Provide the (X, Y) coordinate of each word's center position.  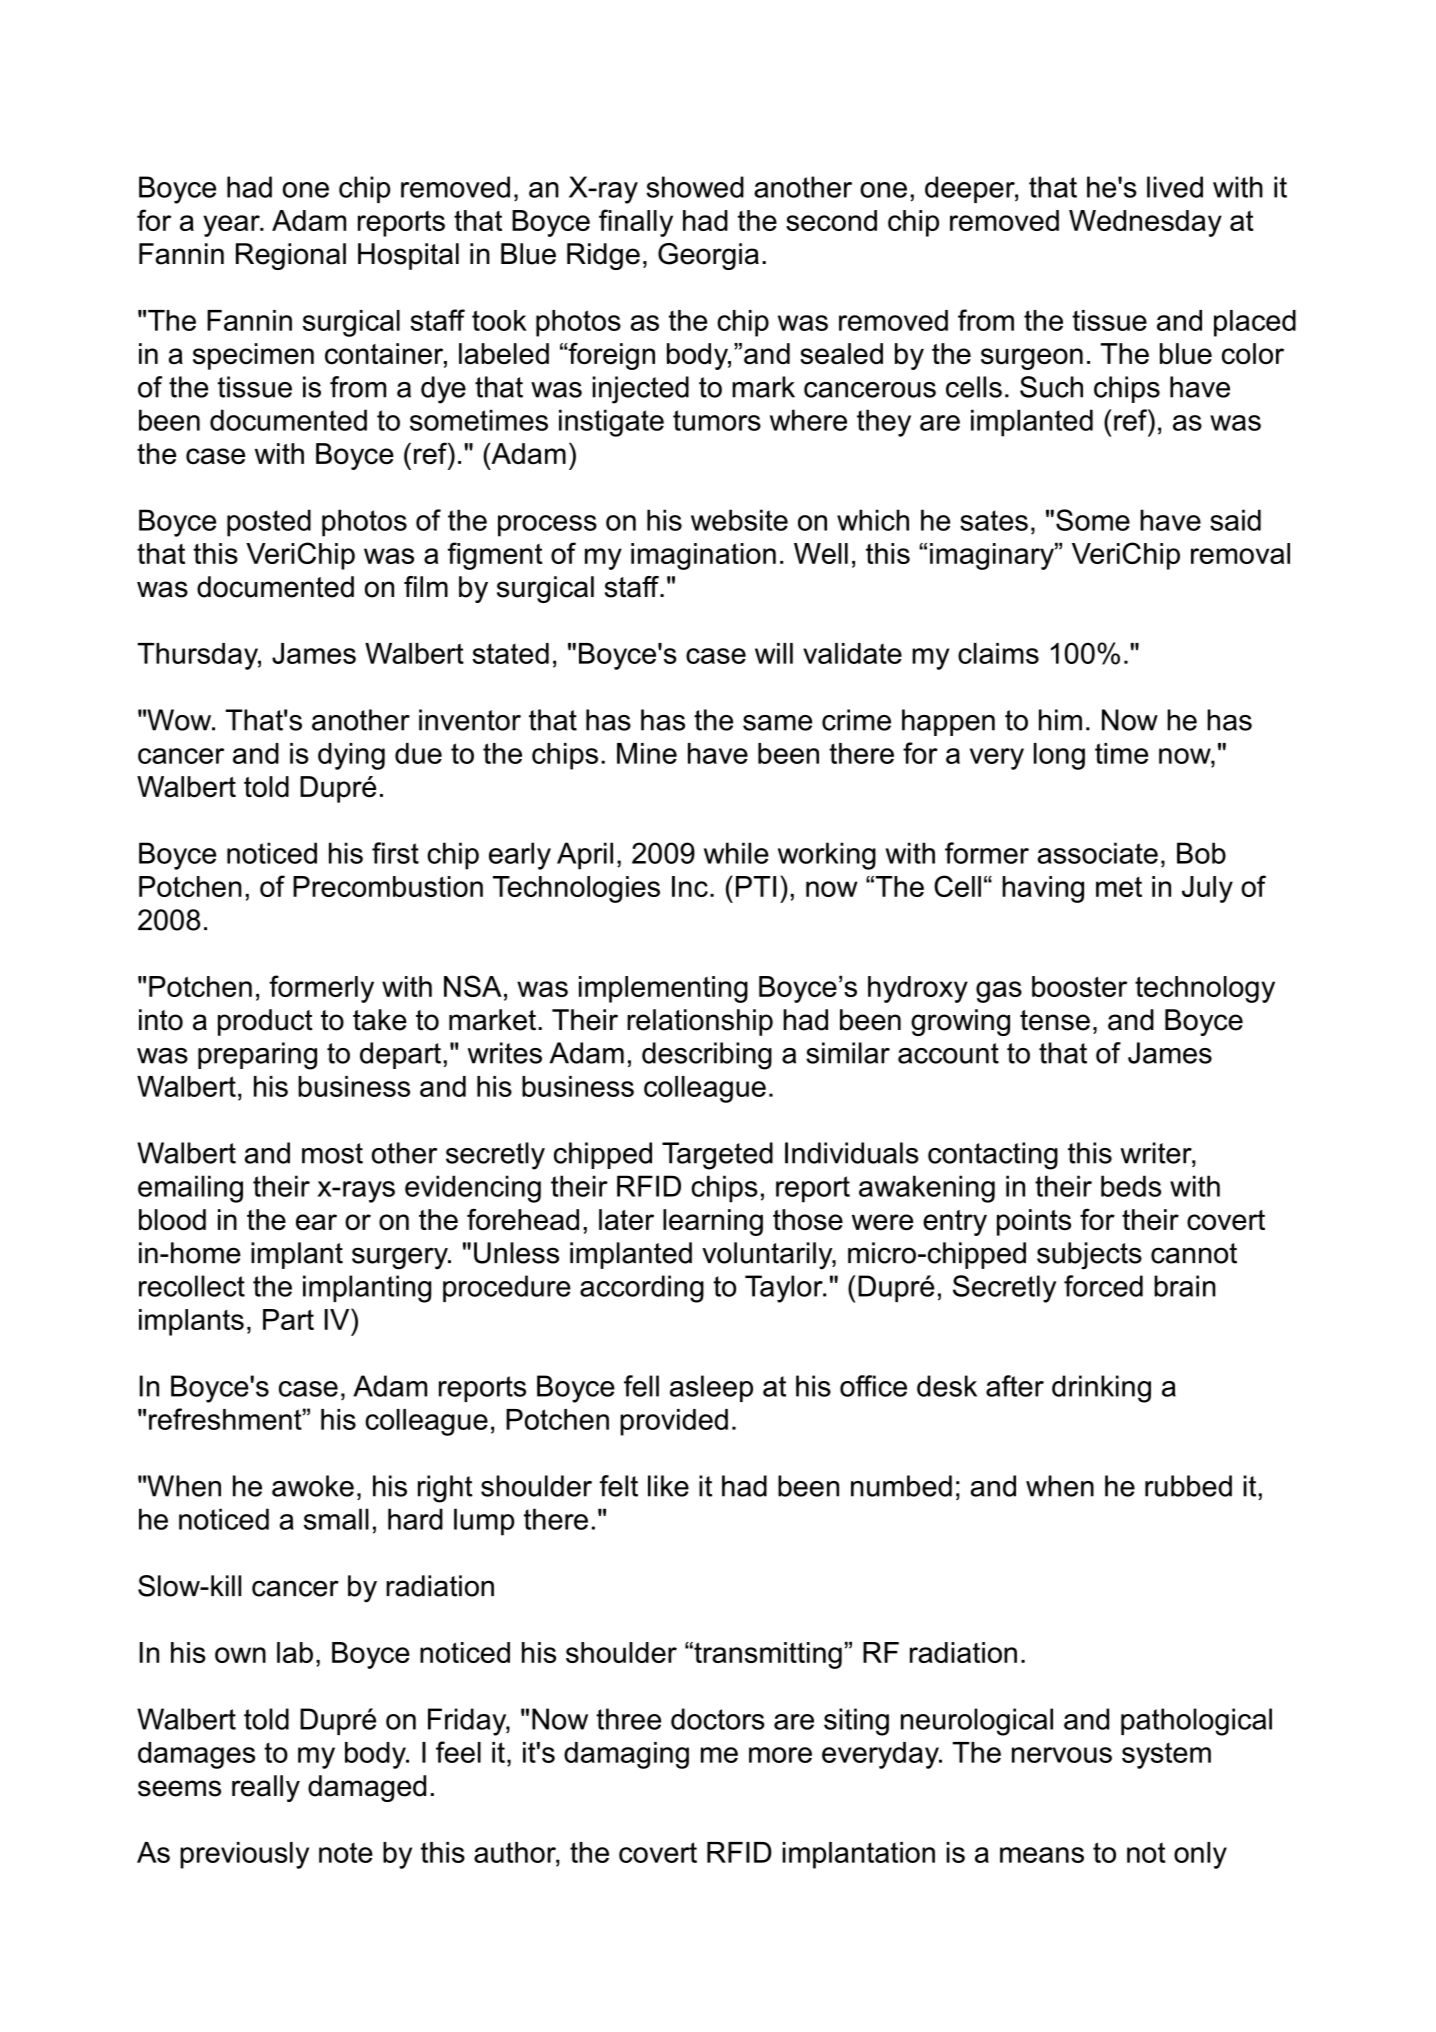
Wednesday (1145, 223)
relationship (700, 1022)
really (266, 1788)
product (265, 1022)
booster (1079, 986)
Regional (291, 256)
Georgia (708, 256)
